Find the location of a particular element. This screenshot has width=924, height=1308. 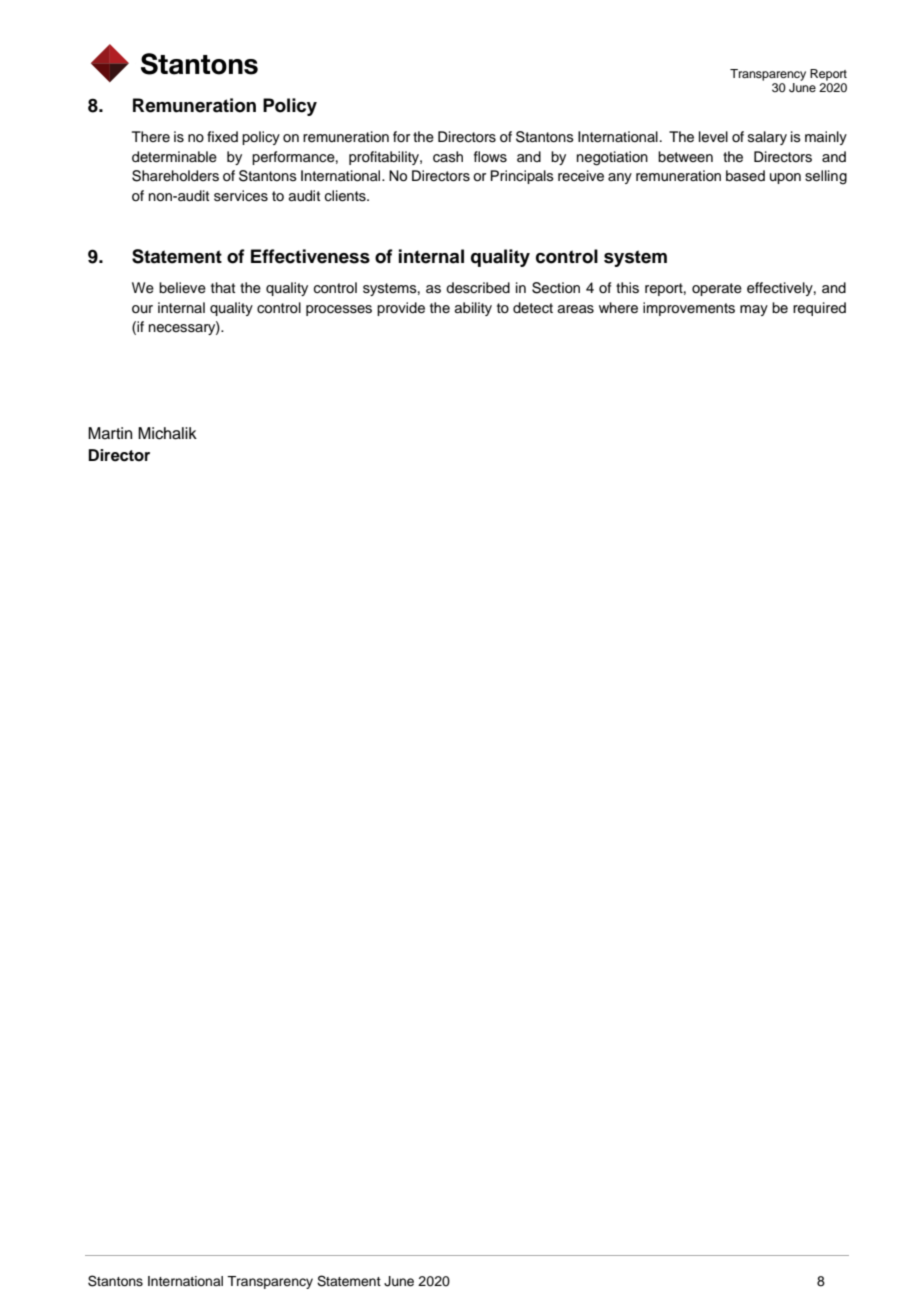

operate is located at coordinates (717, 289).
